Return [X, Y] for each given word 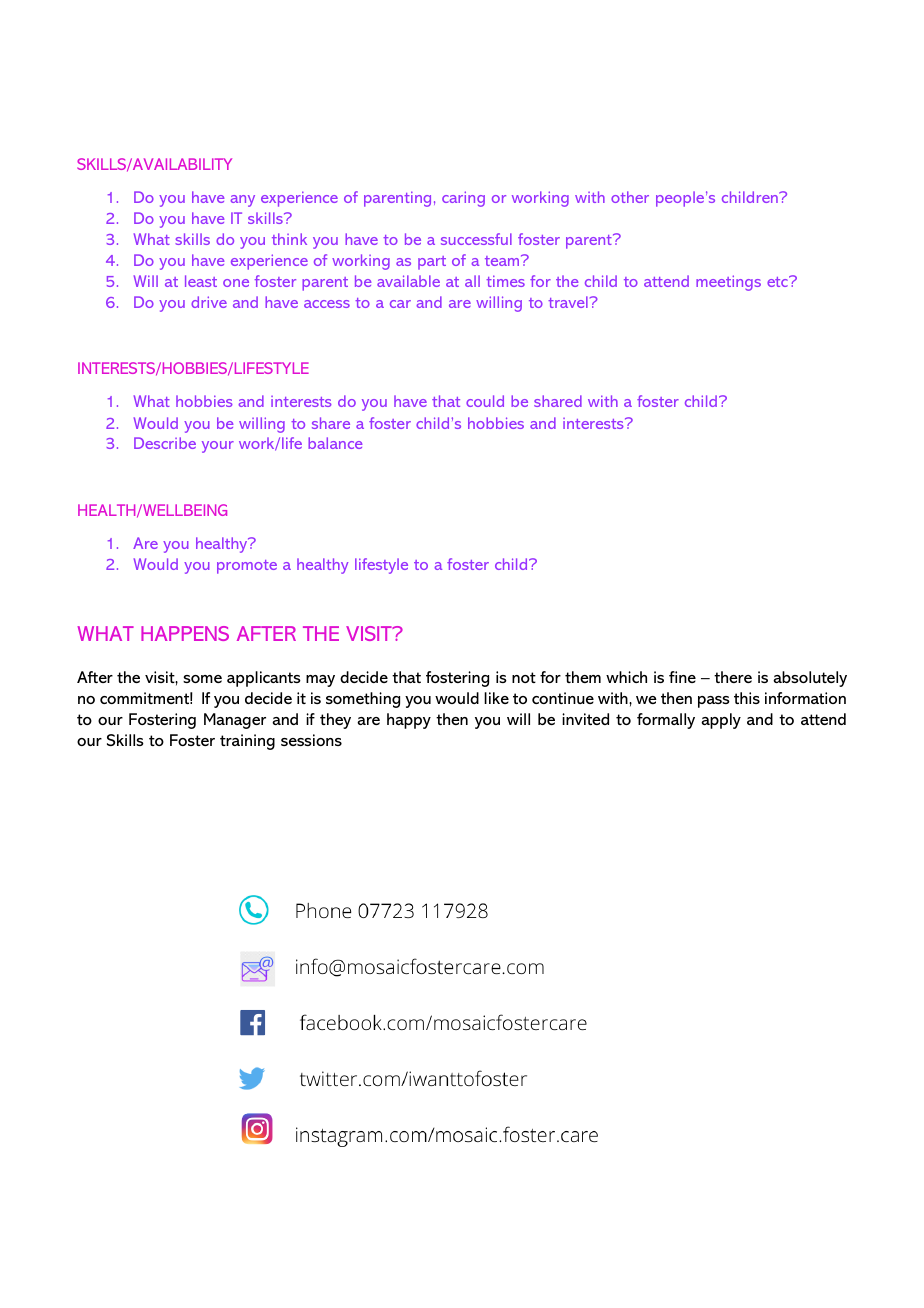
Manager [235, 721]
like [496, 698]
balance [335, 443]
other [630, 197]
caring [463, 199]
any [242, 201]
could [485, 401]
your [218, 447]
